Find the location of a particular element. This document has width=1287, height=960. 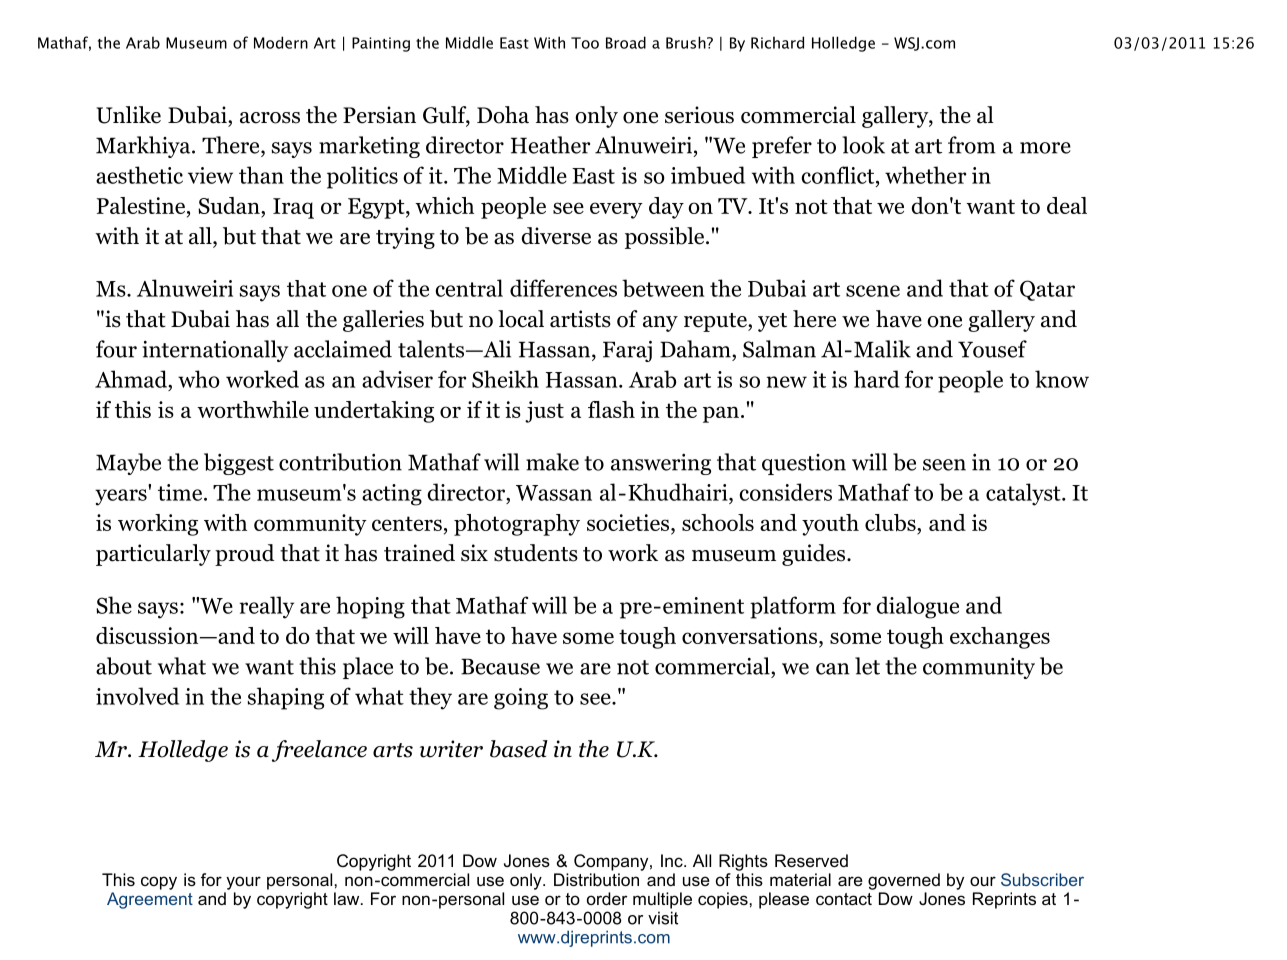

biggest is located at coordinates (239, 464).
